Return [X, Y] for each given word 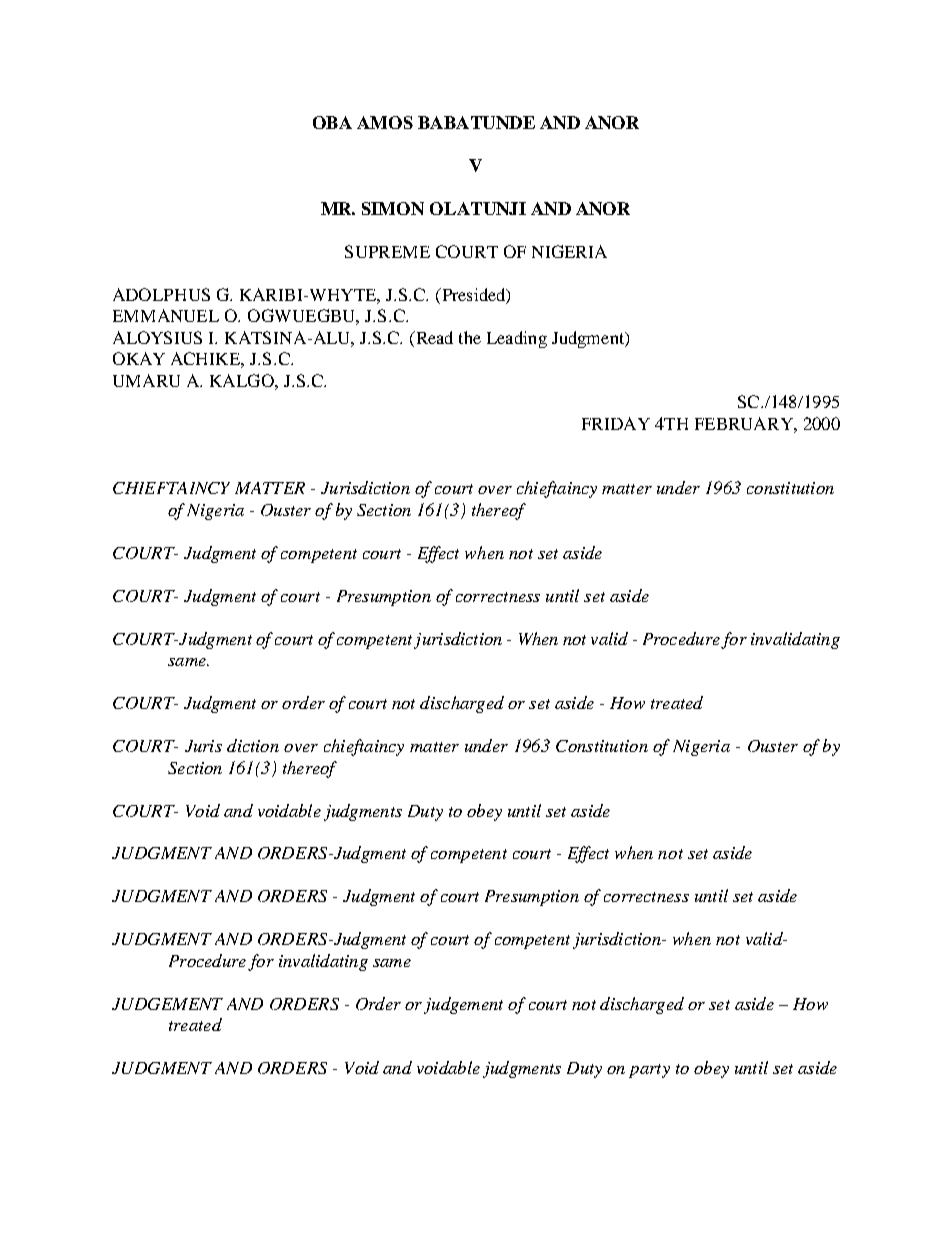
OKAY [139, 358]
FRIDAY [616, 423]
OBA [332, 122]
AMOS [385, 122]
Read [433, 337]
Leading [517, 339]
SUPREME [387, 251]
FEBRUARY [745, 423]
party [649, 1071]
